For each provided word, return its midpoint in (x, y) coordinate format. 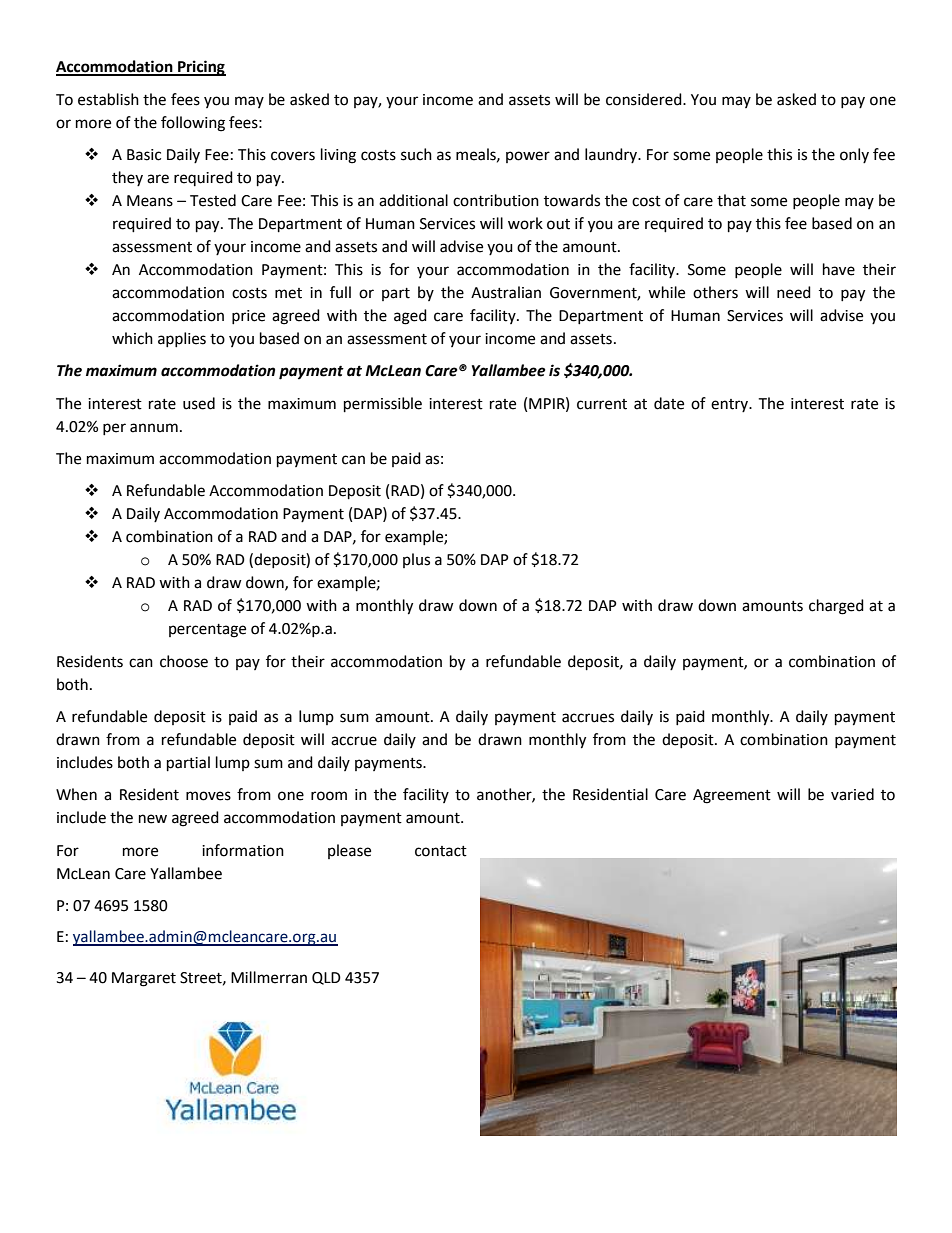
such (416, 154)
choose (184, 661)
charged (836, 607)
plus (416, 560)
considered (645, 99)
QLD (326, 978)
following (193, 124)
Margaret (144, 979)
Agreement (732, 796)
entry (731, 405)
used (199, 403)
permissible (383, 405)
